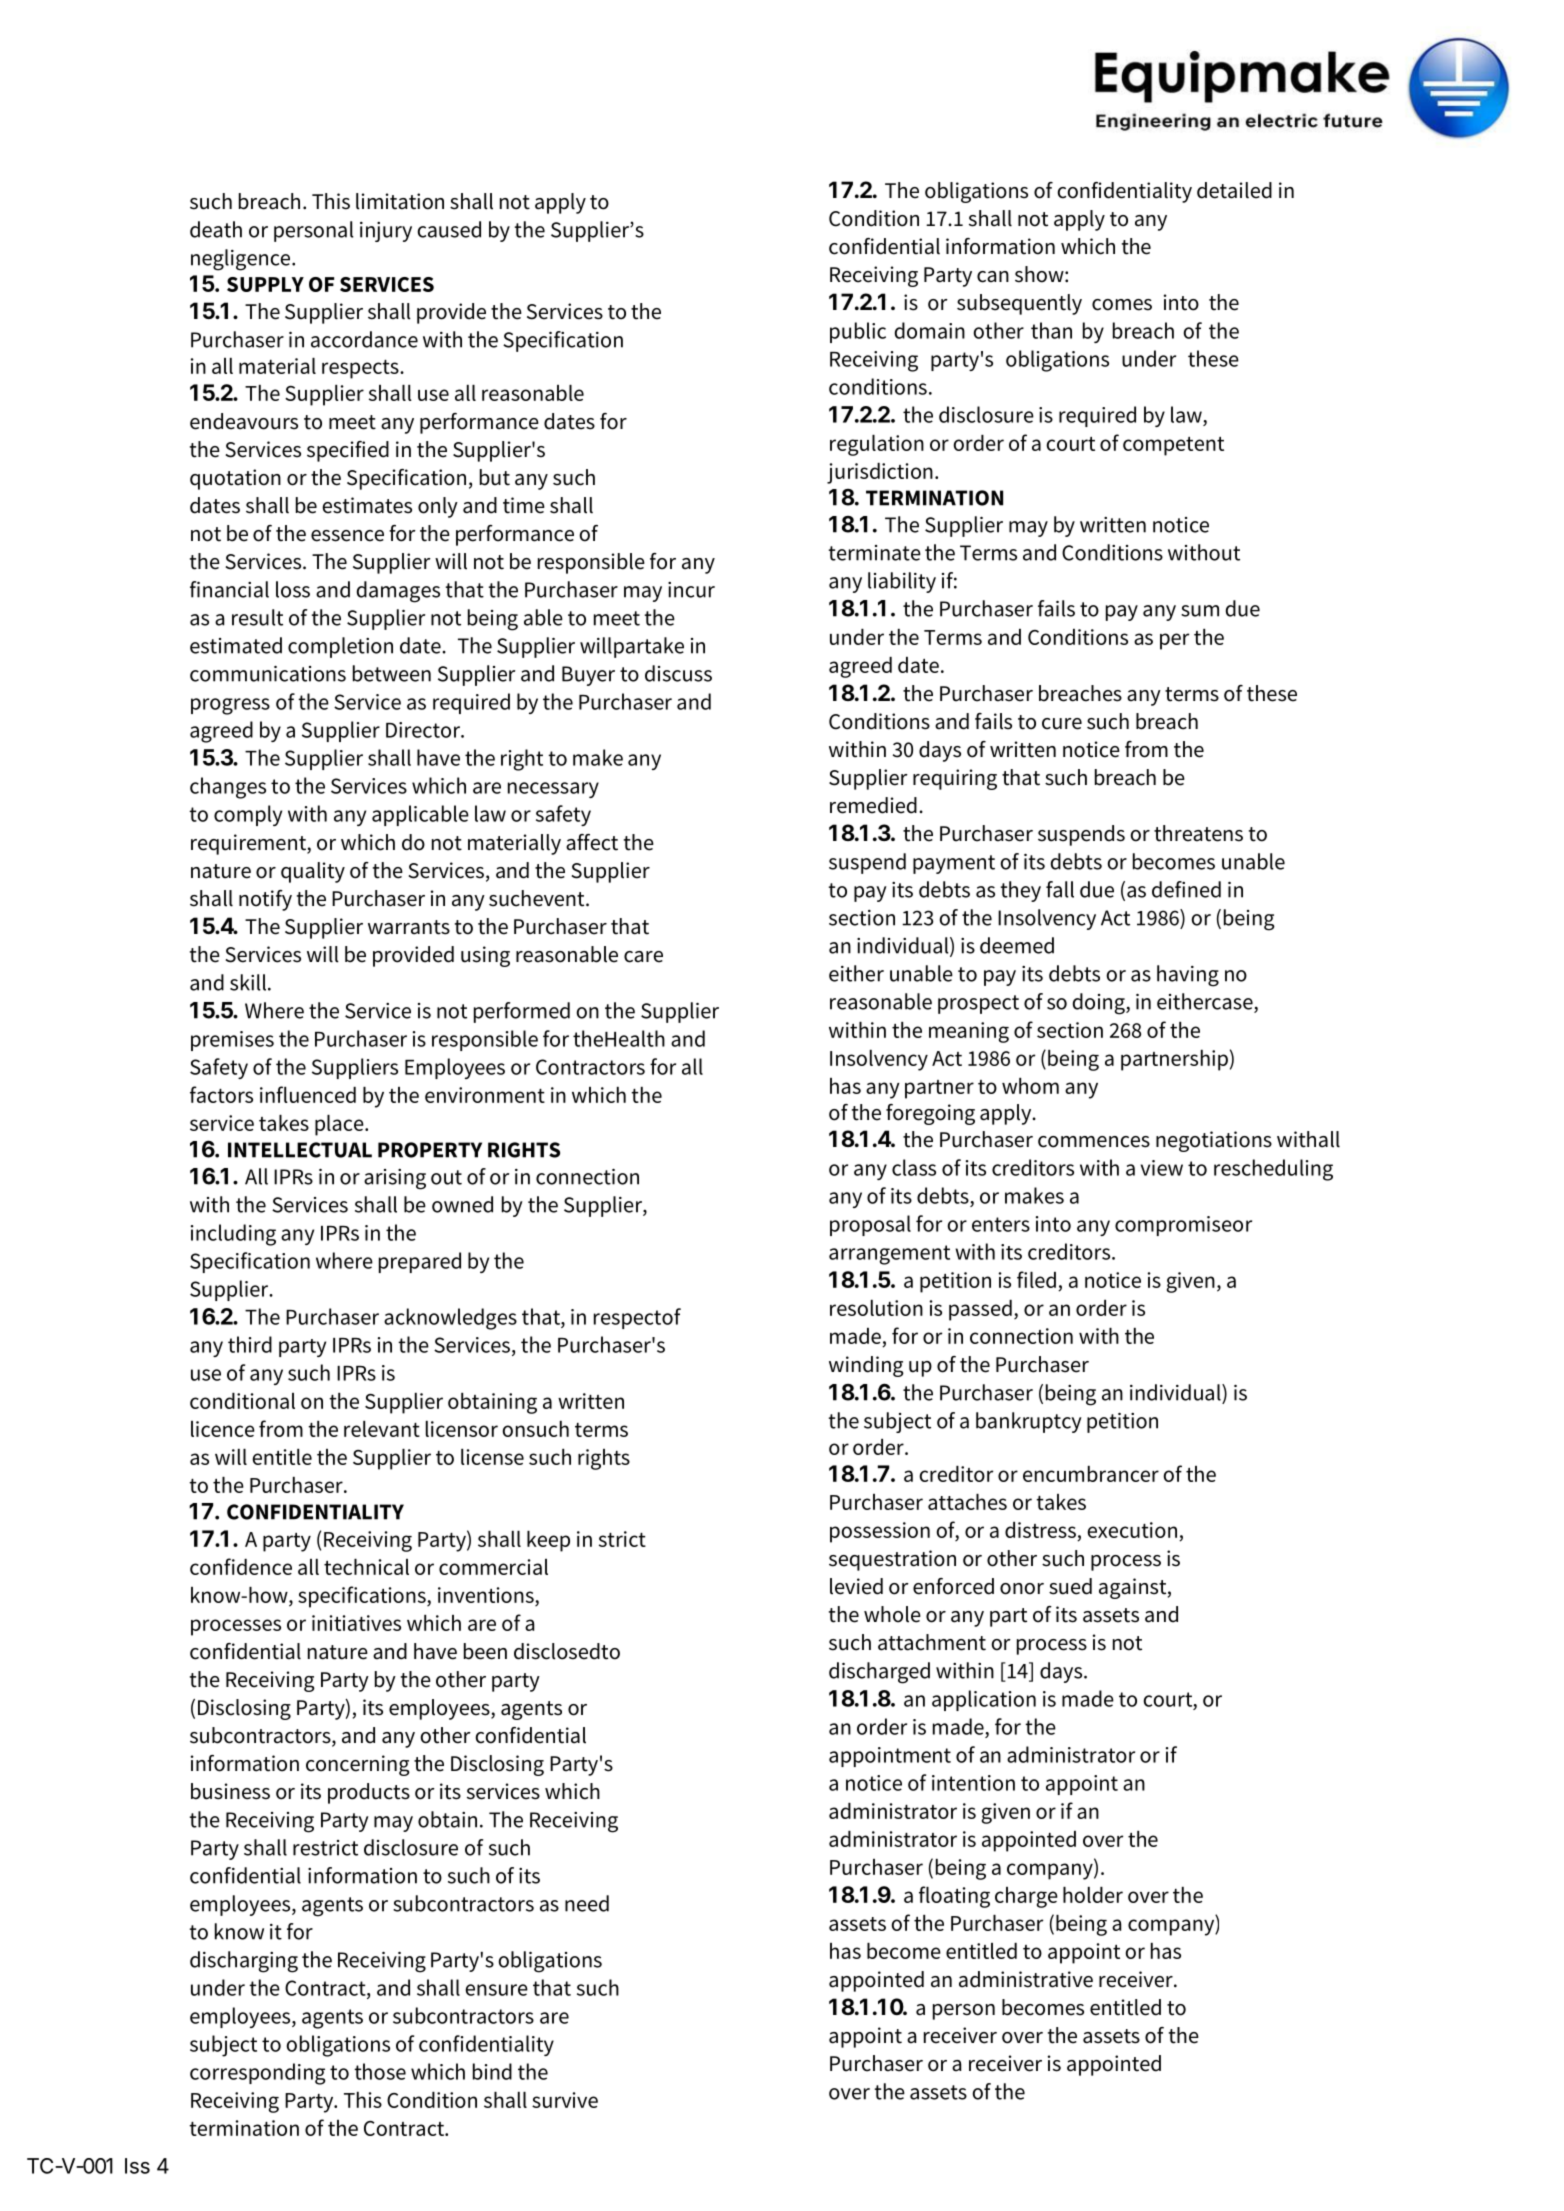 The height and width of the screenshot is (2211, 1564). What do you see at coordinates (1162, 1168) in the screenshot?
I see `view` at bounding box center [1162, 1168].
